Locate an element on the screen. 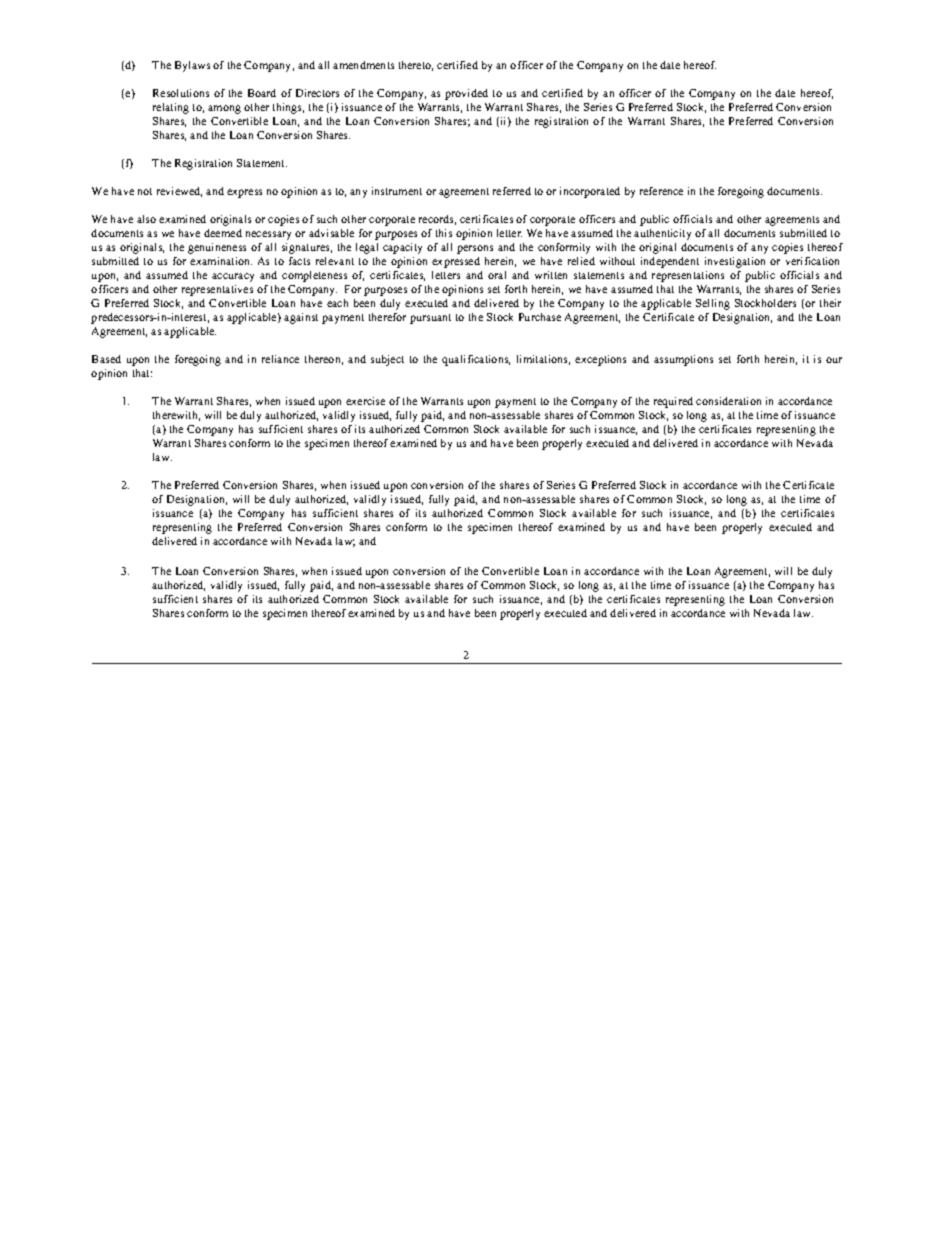  authenticity is located at coordinates (662, 234).
